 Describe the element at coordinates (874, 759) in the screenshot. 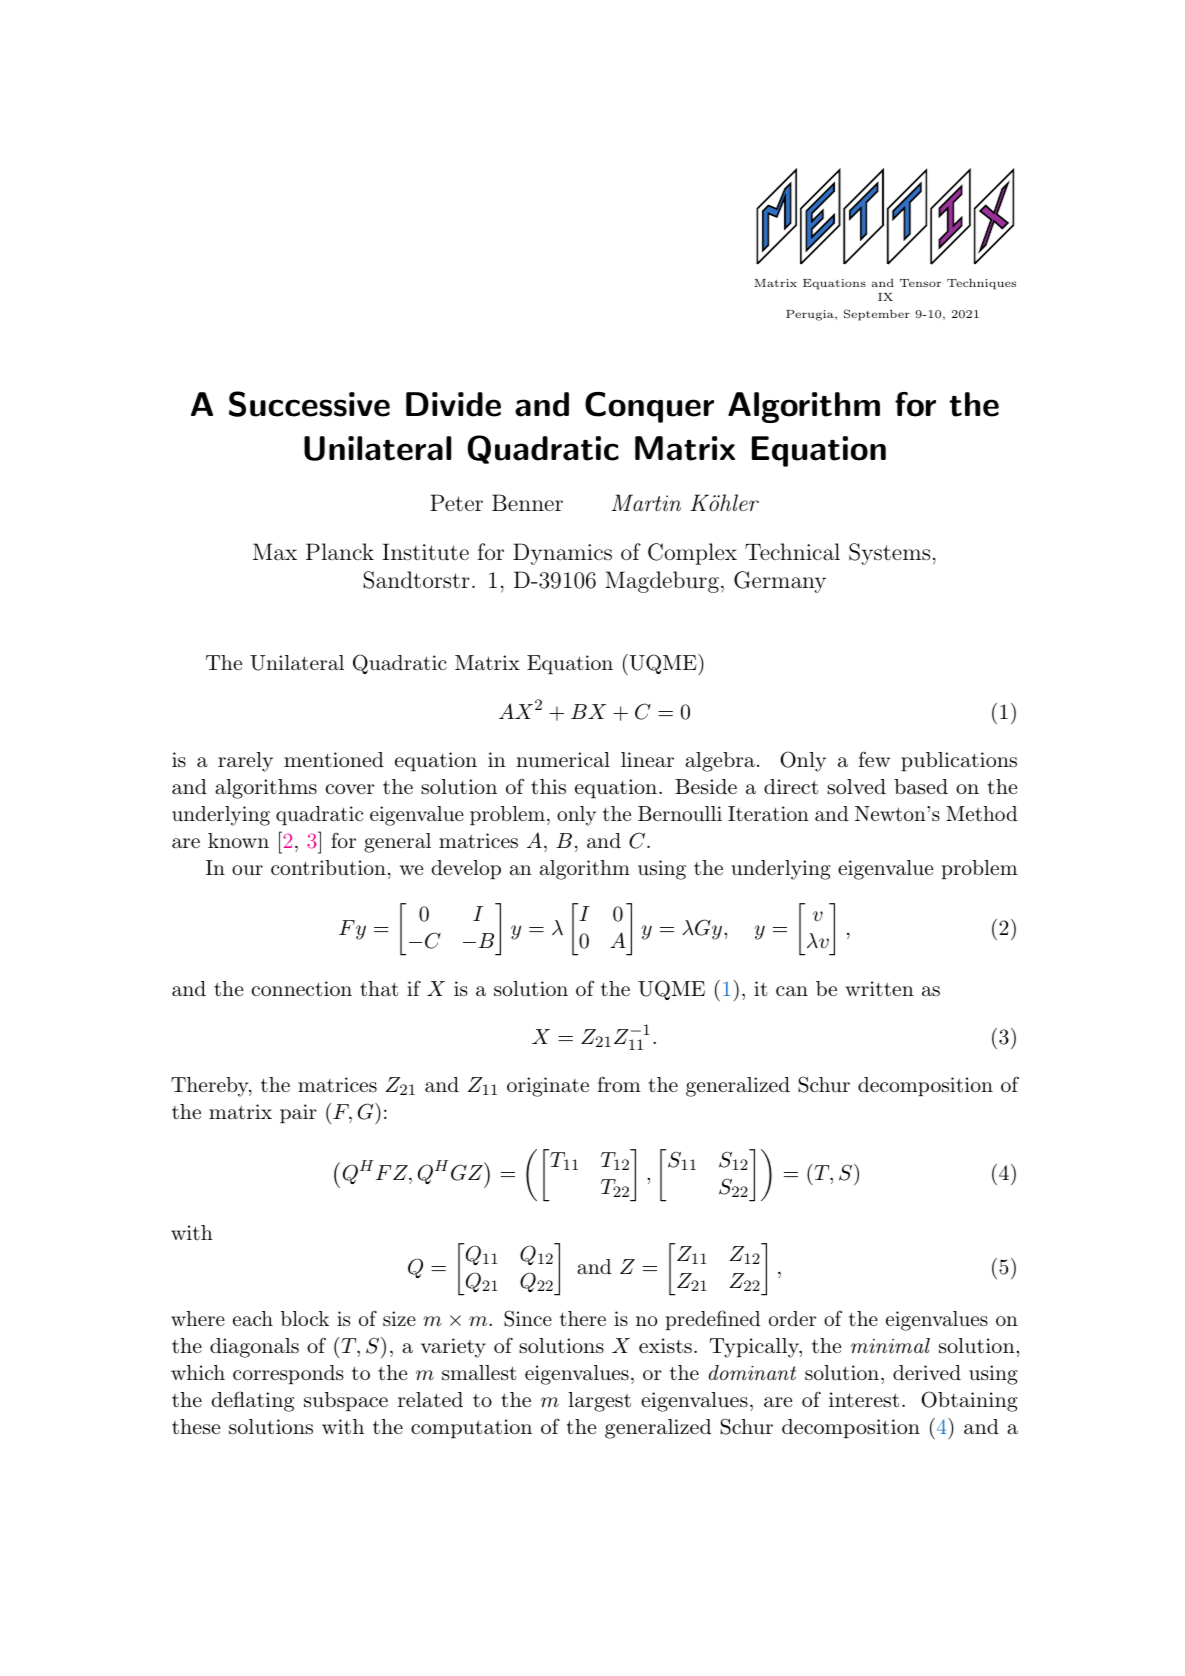

I see `few` at that location.
